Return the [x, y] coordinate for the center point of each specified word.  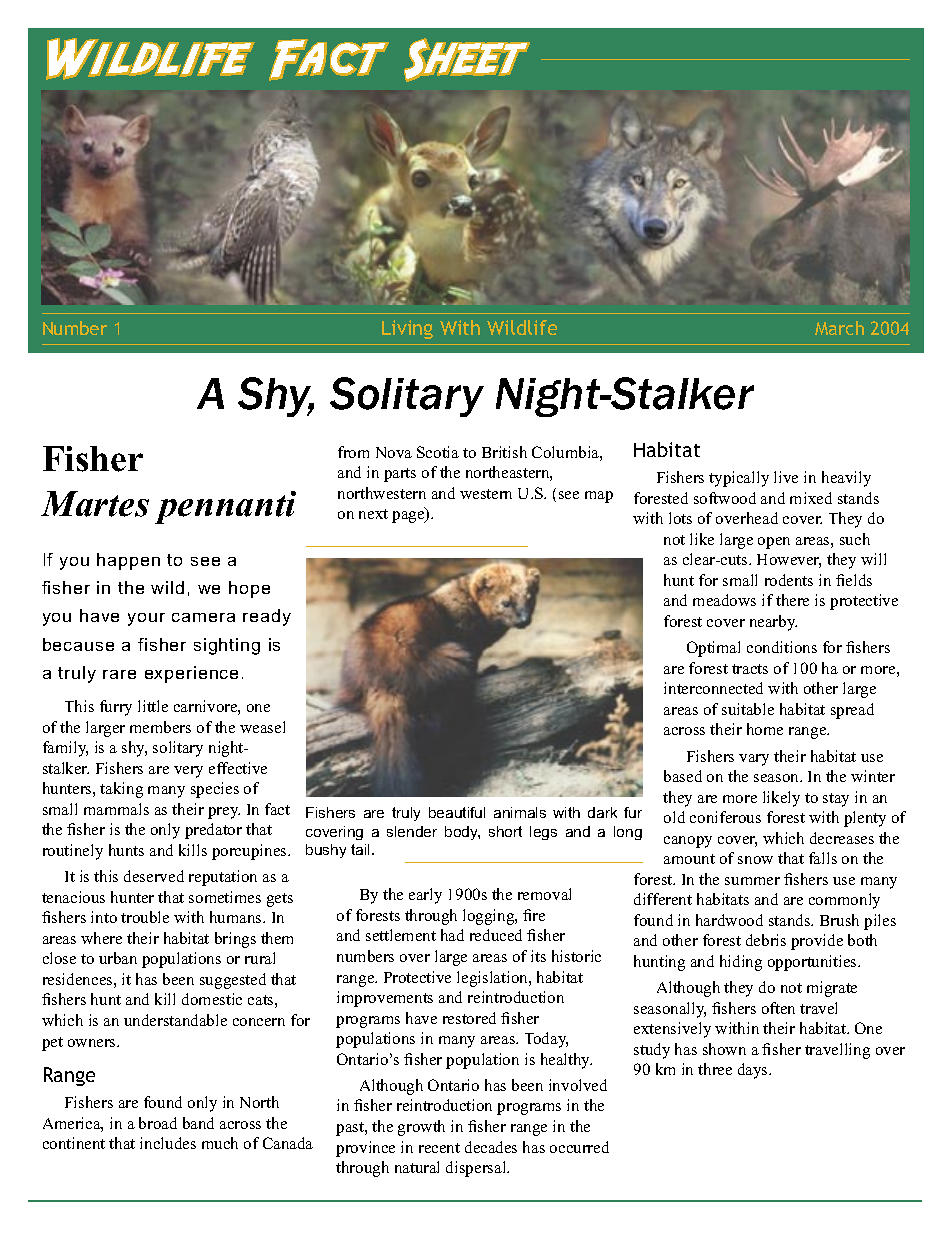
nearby [773, 623]
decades [491, 1147]
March [839, 328]
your [146, 619]
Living [407, 329]
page [409, 516]
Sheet [467, 60]
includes [168, 1143]
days [754, 1071]
